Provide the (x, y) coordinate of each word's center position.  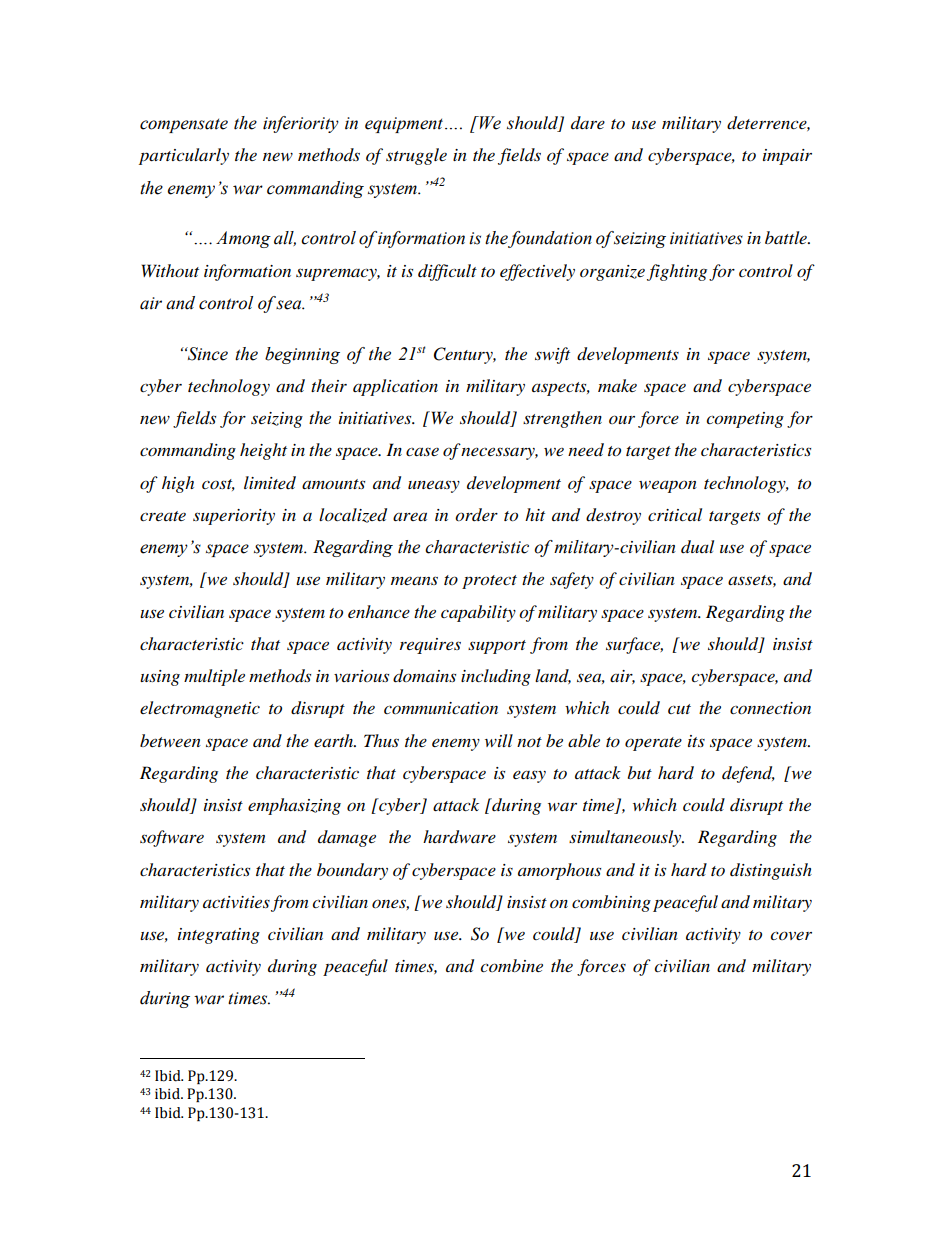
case (422, 451)
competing (745, 420)
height (263, 451)
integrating (219, 936)
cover (791, 935)
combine (511, 965)
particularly (184, 156)
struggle (416, 156)
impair (787, 157)
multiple (214, 677)
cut (679, 709)
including (496, 677)
